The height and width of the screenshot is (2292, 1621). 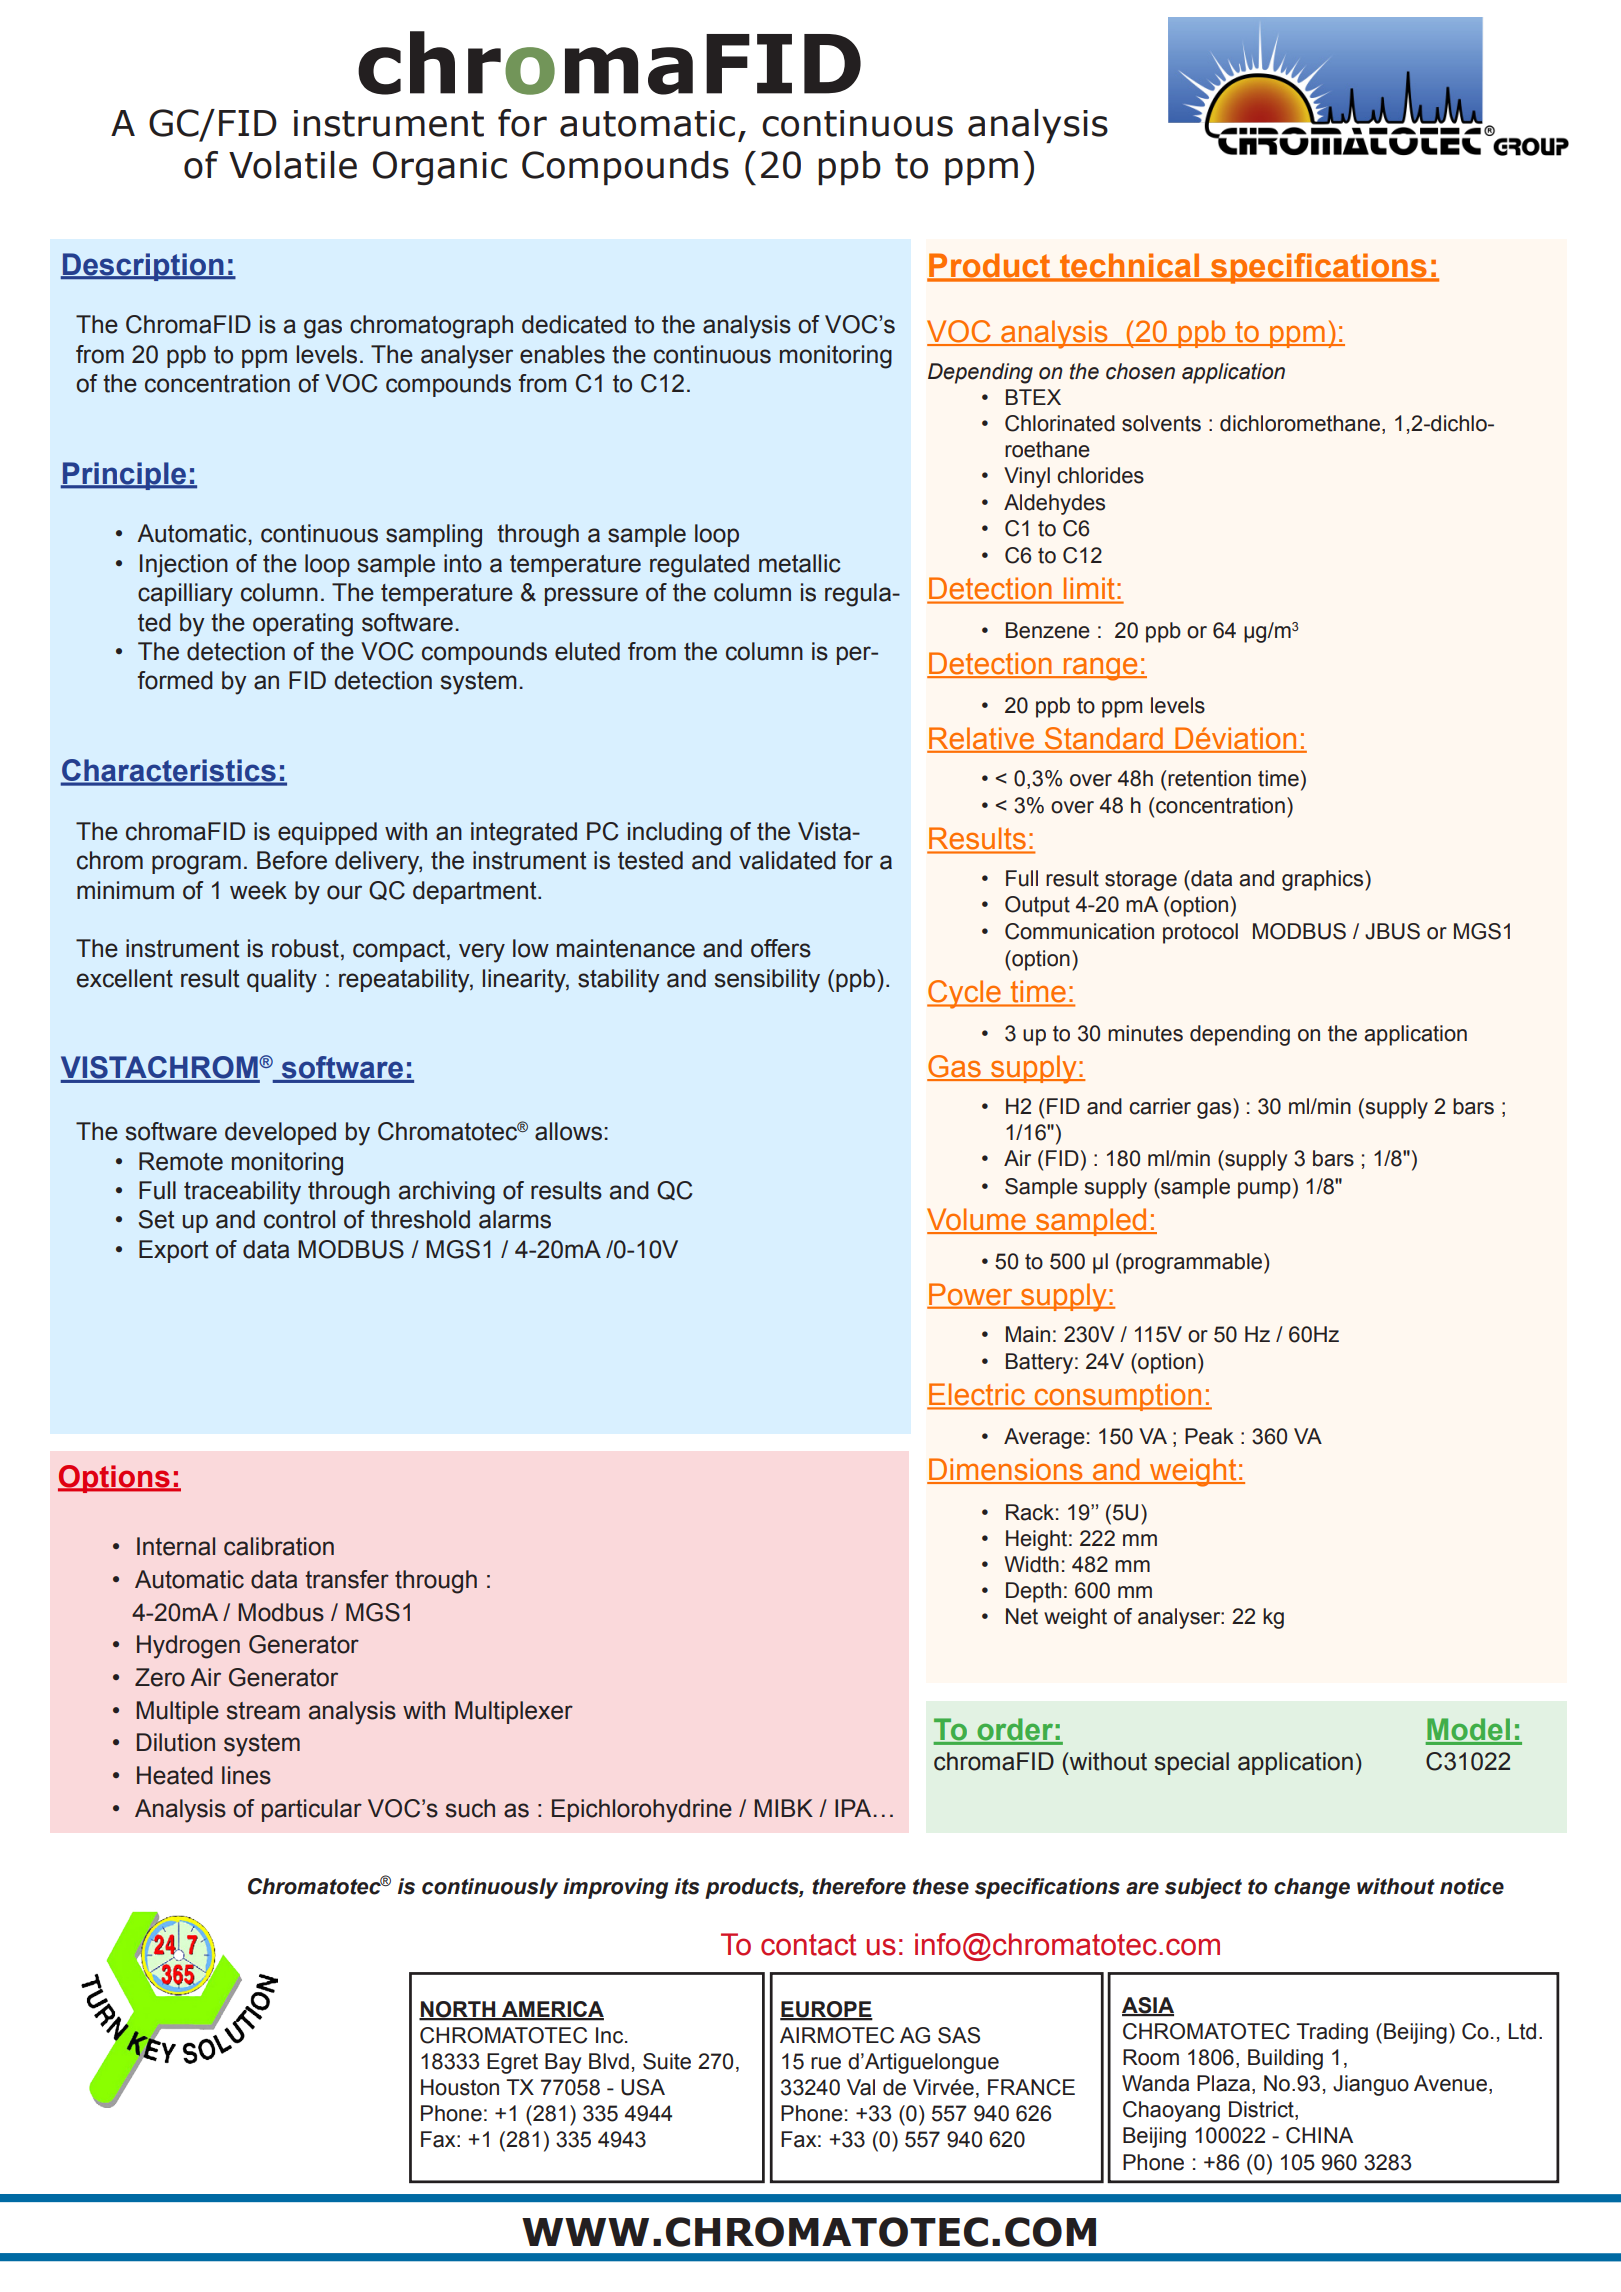 I want to click on Electric, so click(x=978, y=1396).
